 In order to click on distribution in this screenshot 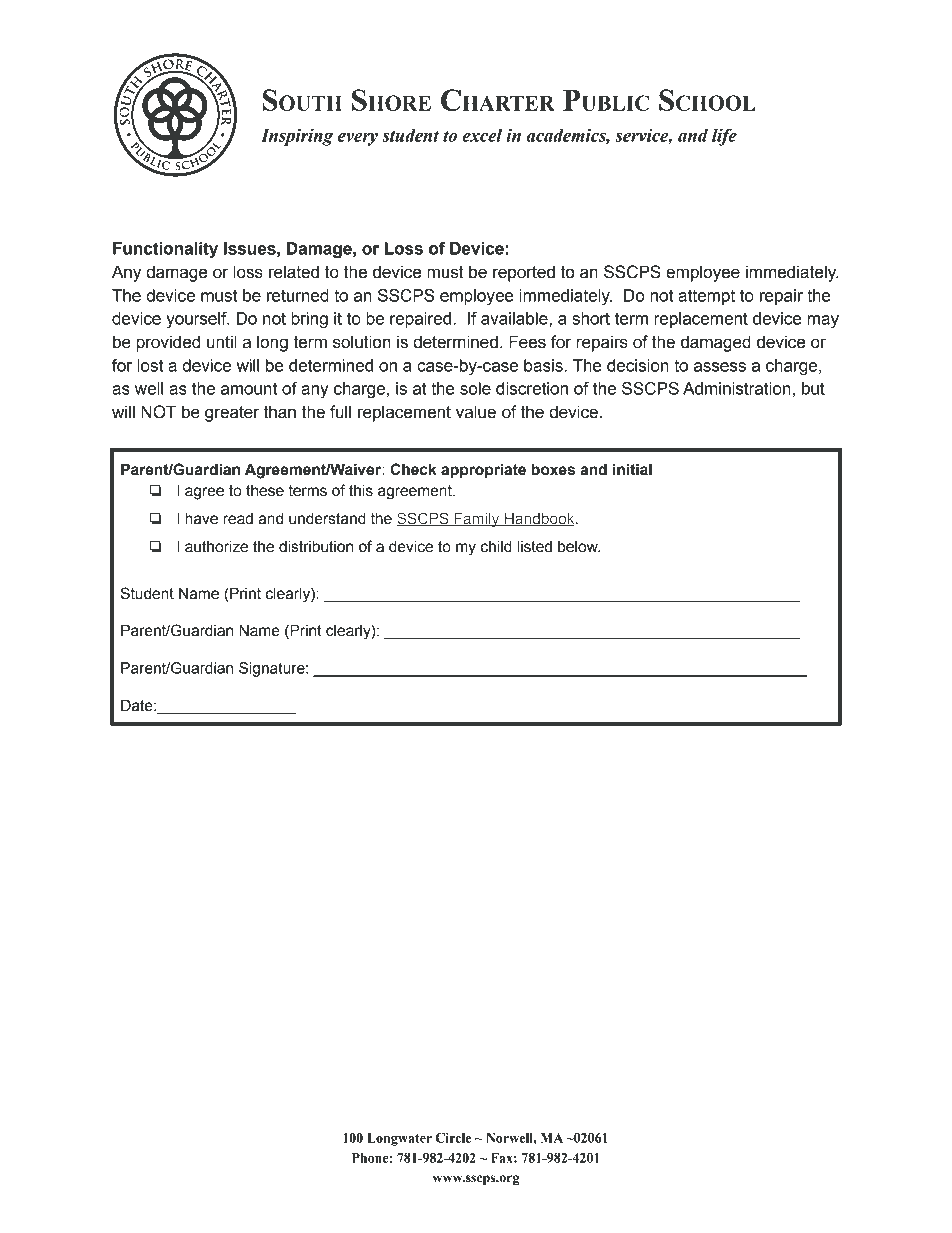, I will do `click(316, 546)`.
